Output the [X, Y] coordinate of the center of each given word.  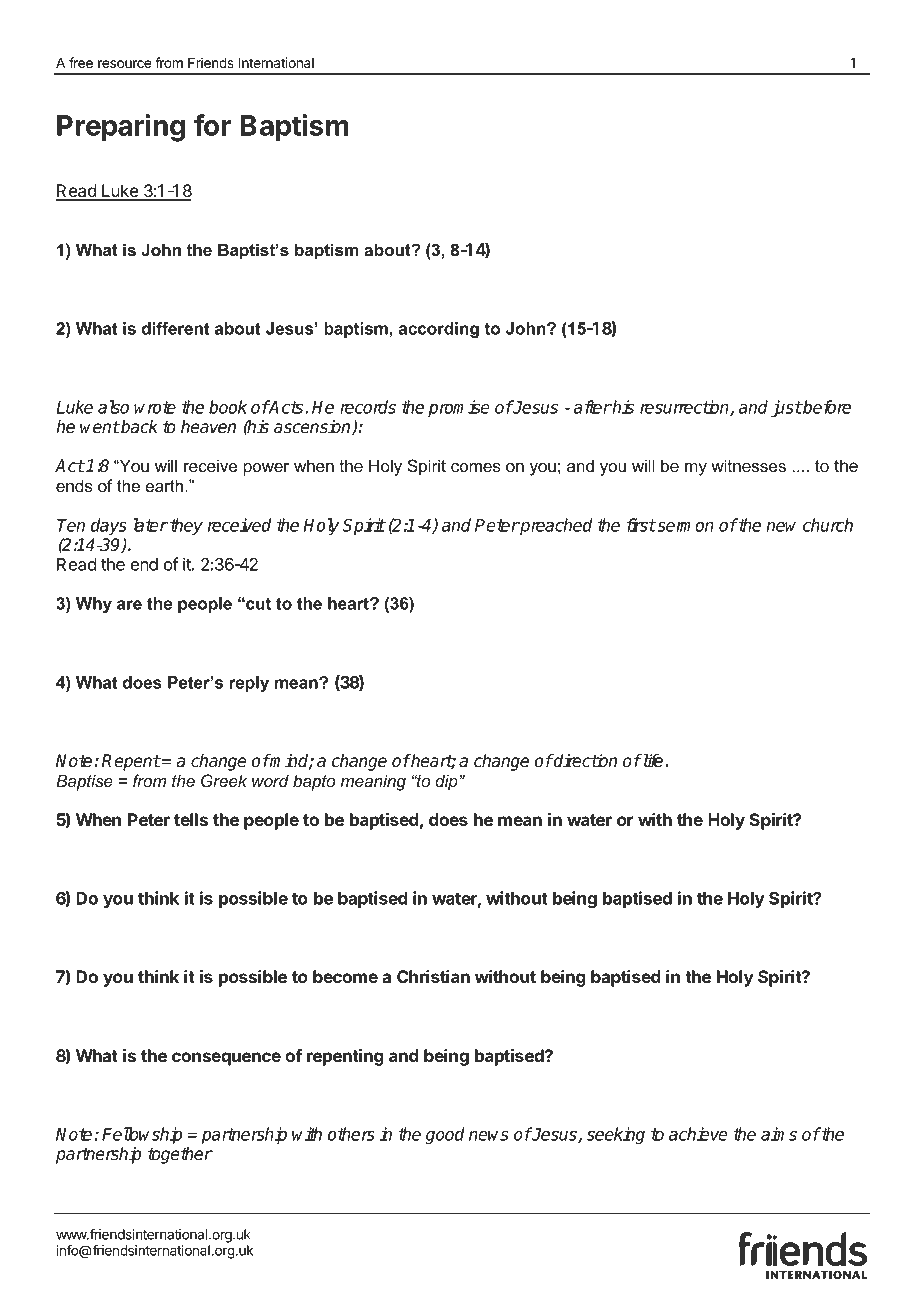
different [175, 328]
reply [249, 684]
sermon [684, 527]
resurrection [685, 408]
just [786, 408]
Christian [433, 976]
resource [124, 64]
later [151, 525]
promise [459, 408]
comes [476, 467]
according [439, 330]
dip [447, 782]
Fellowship [142, 1135]
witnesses [748, 465]
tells [191, 819]
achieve [698, 1134]
